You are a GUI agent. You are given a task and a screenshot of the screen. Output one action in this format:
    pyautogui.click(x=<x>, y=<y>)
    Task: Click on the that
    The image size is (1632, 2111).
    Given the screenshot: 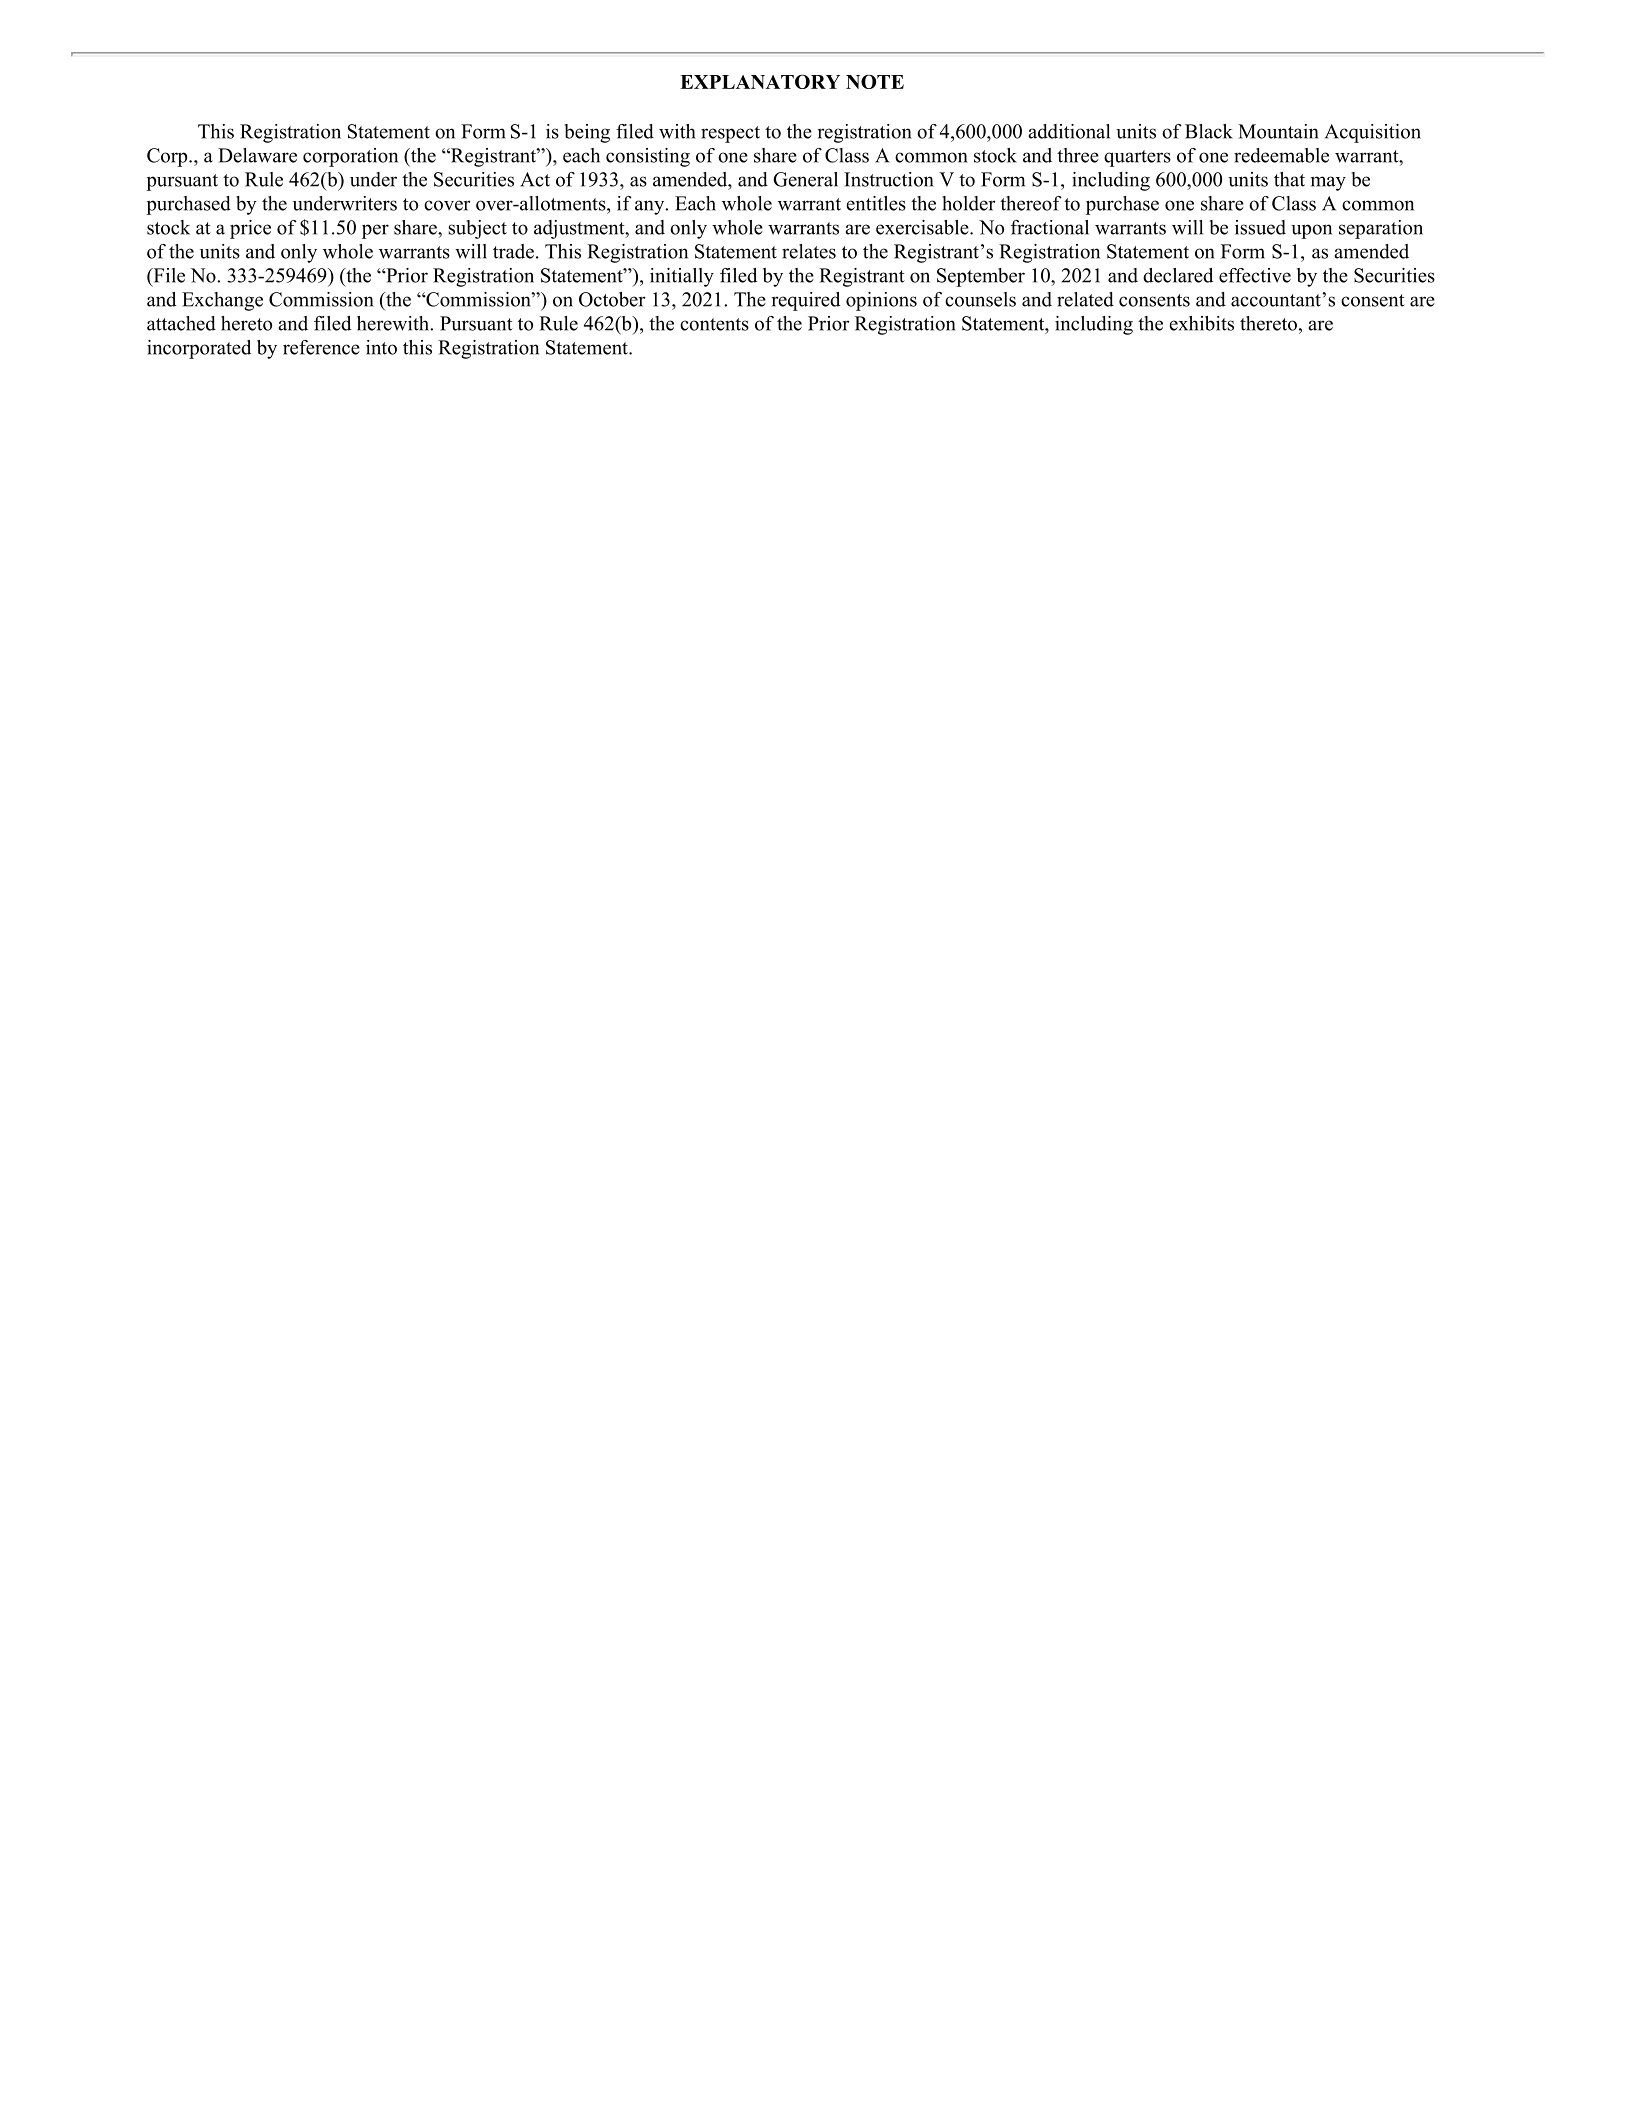 What is the action you would take?
    pyautogui.click(x=1289, y=179)
